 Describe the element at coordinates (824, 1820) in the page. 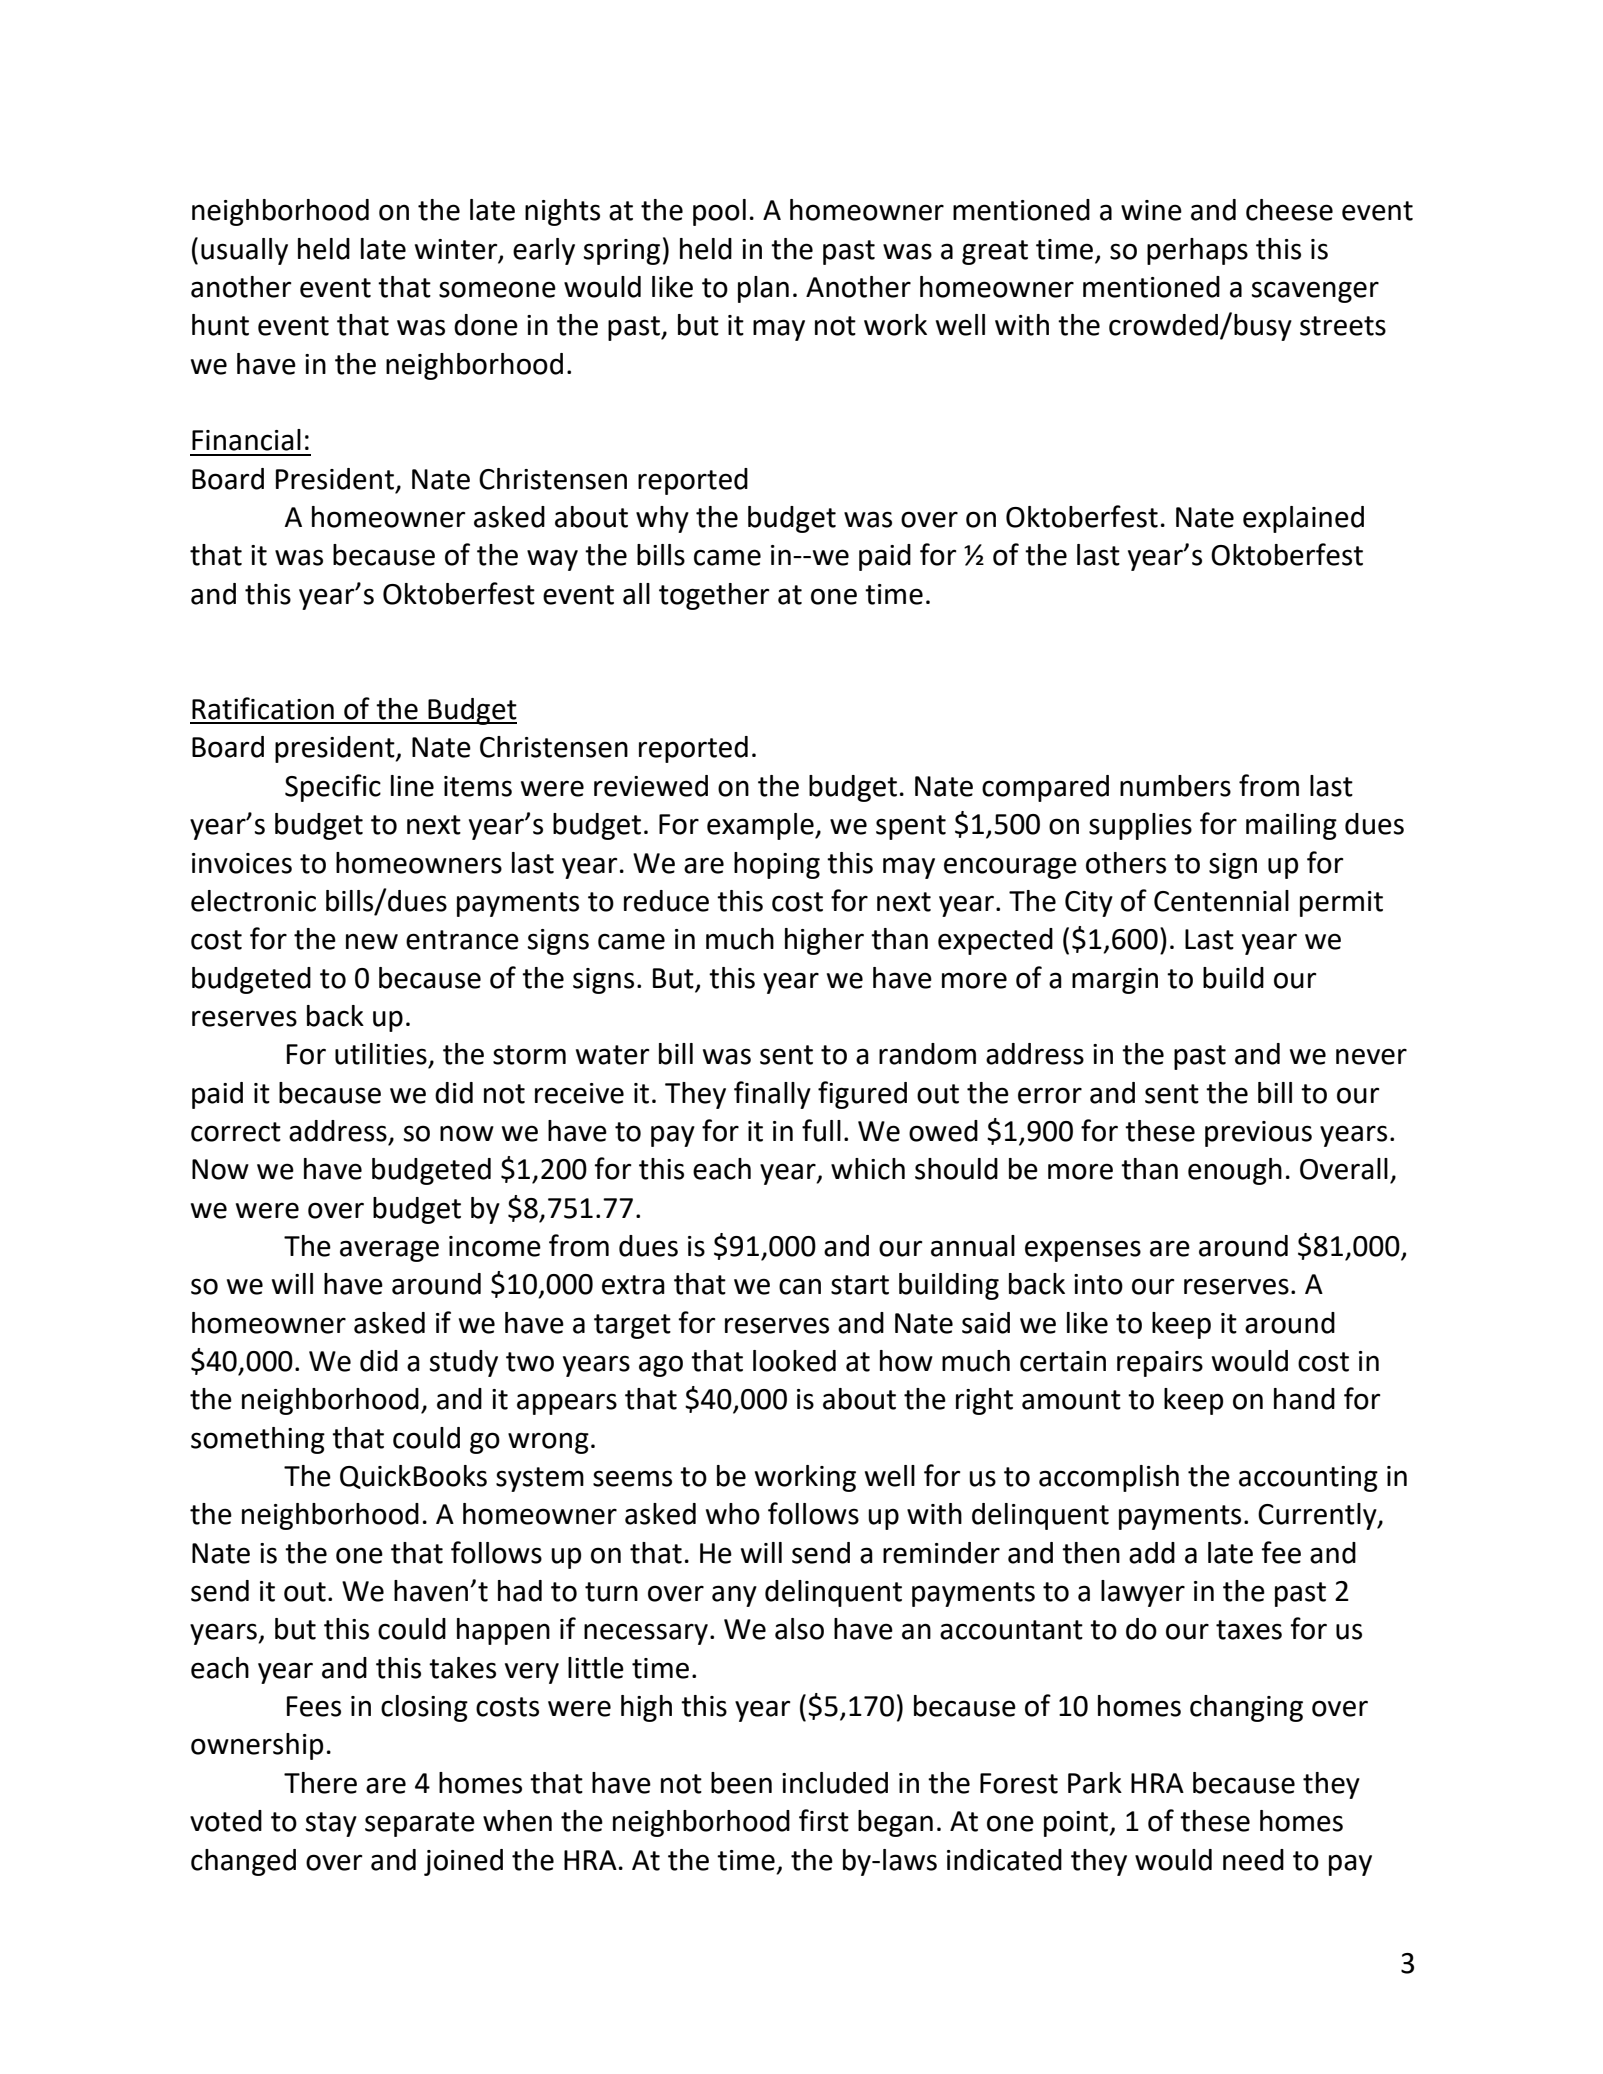

I see `first` at that location.
